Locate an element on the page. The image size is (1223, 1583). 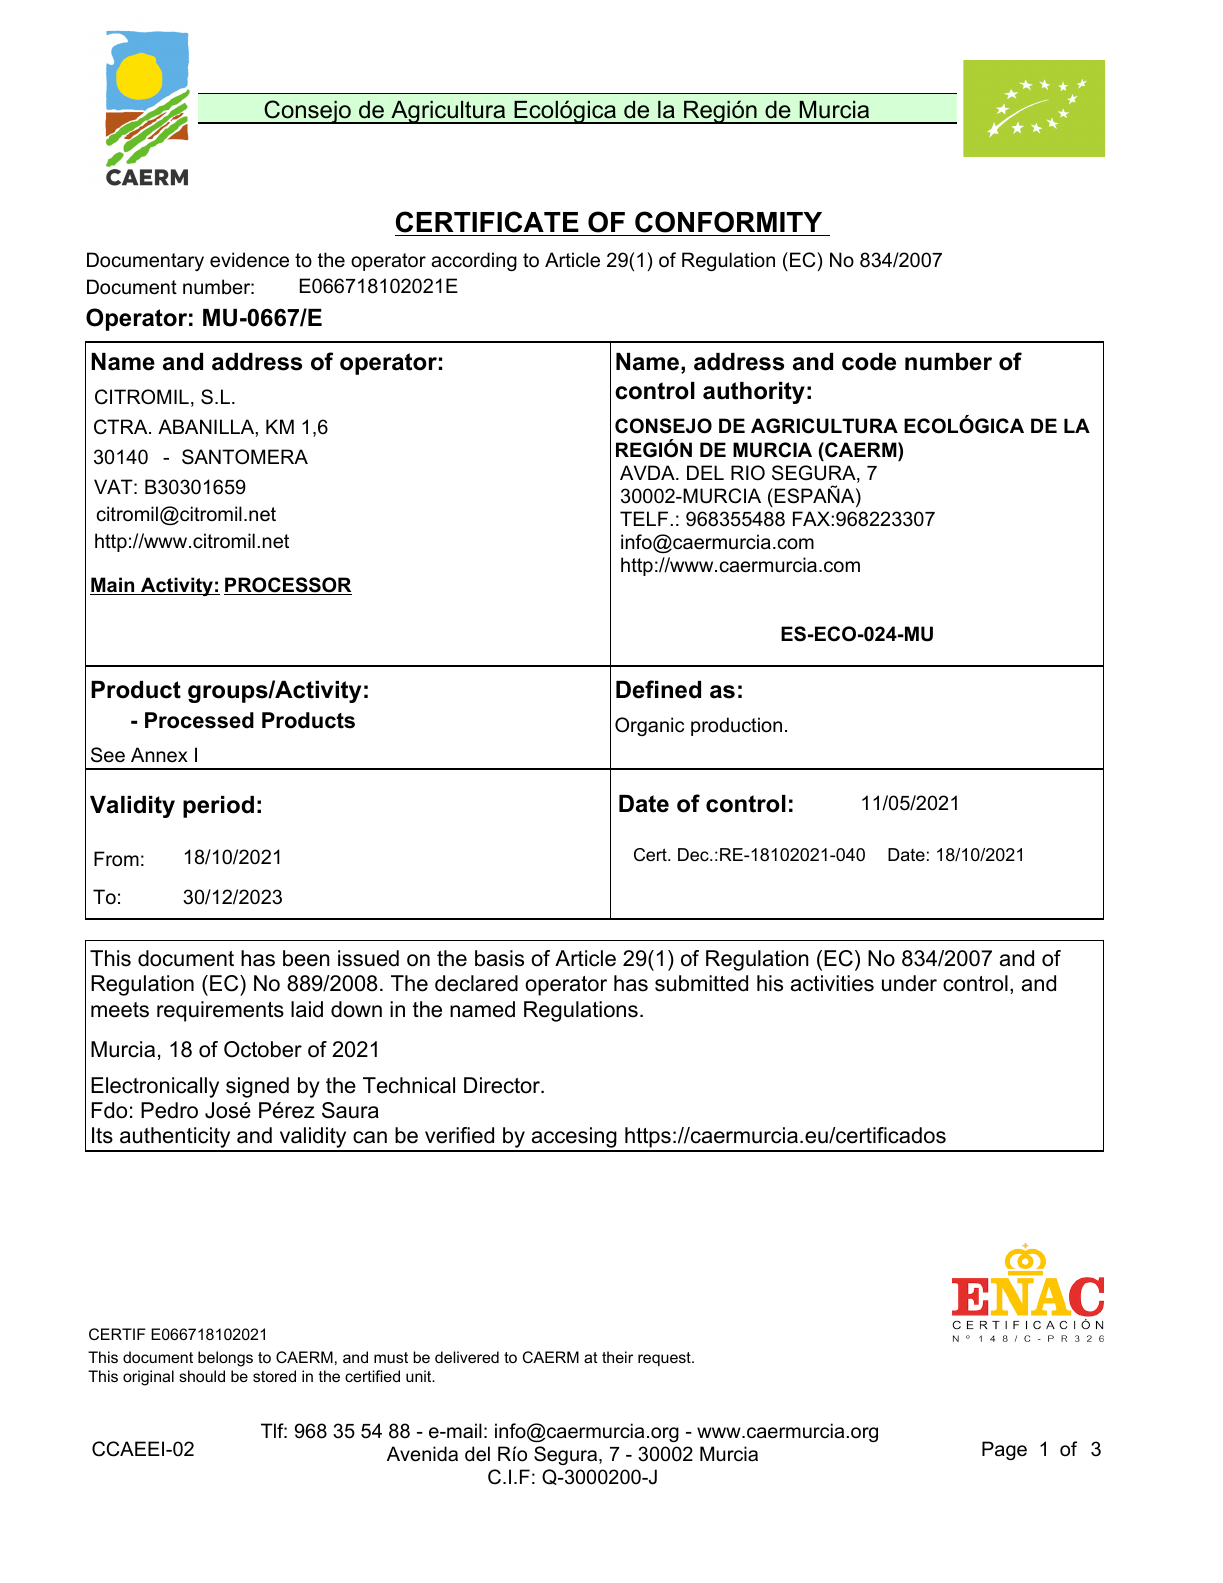
should is located at coordinates (202, 1376).
